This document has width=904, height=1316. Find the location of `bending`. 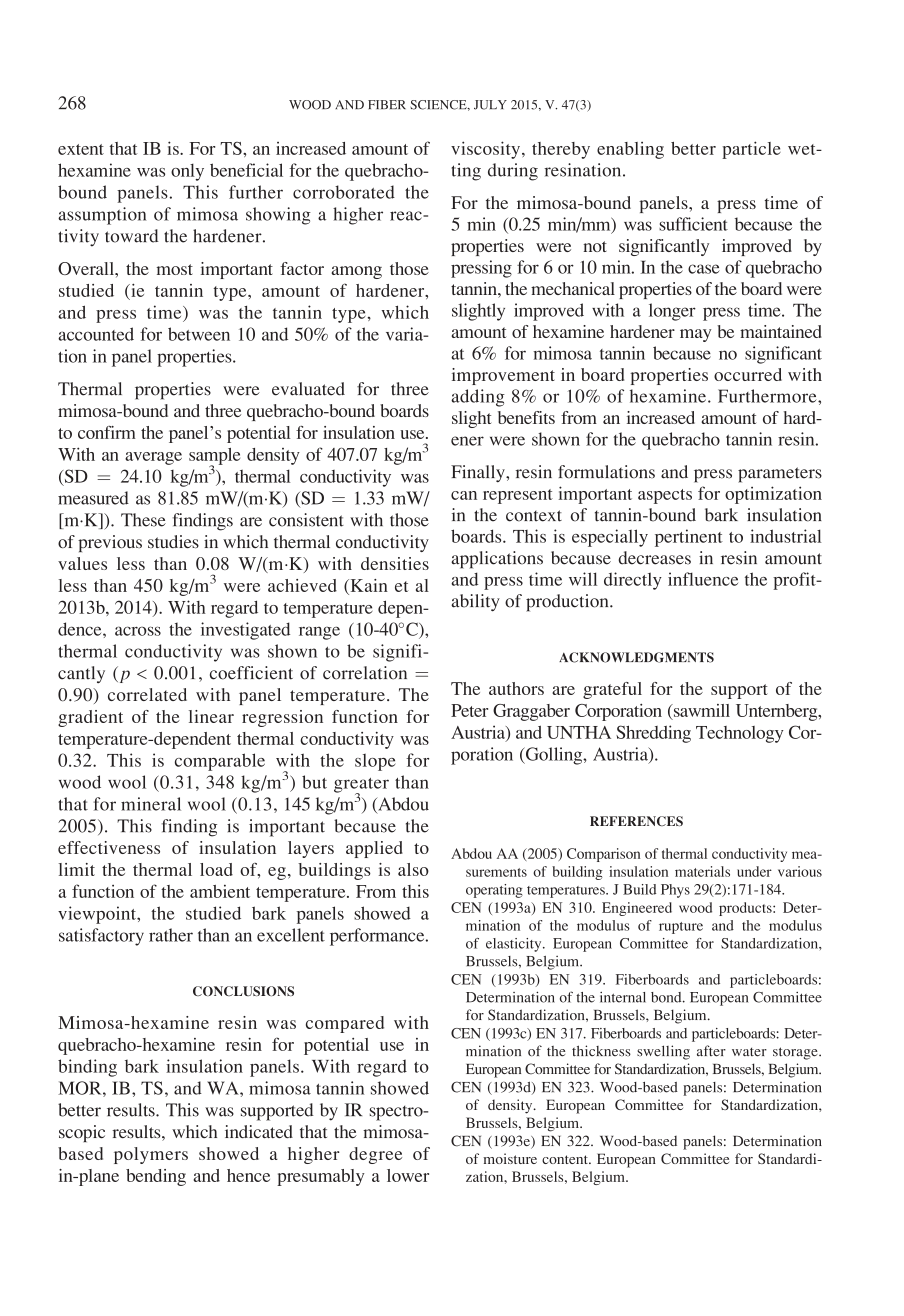

bending is located at coordinates (156, 1177).
